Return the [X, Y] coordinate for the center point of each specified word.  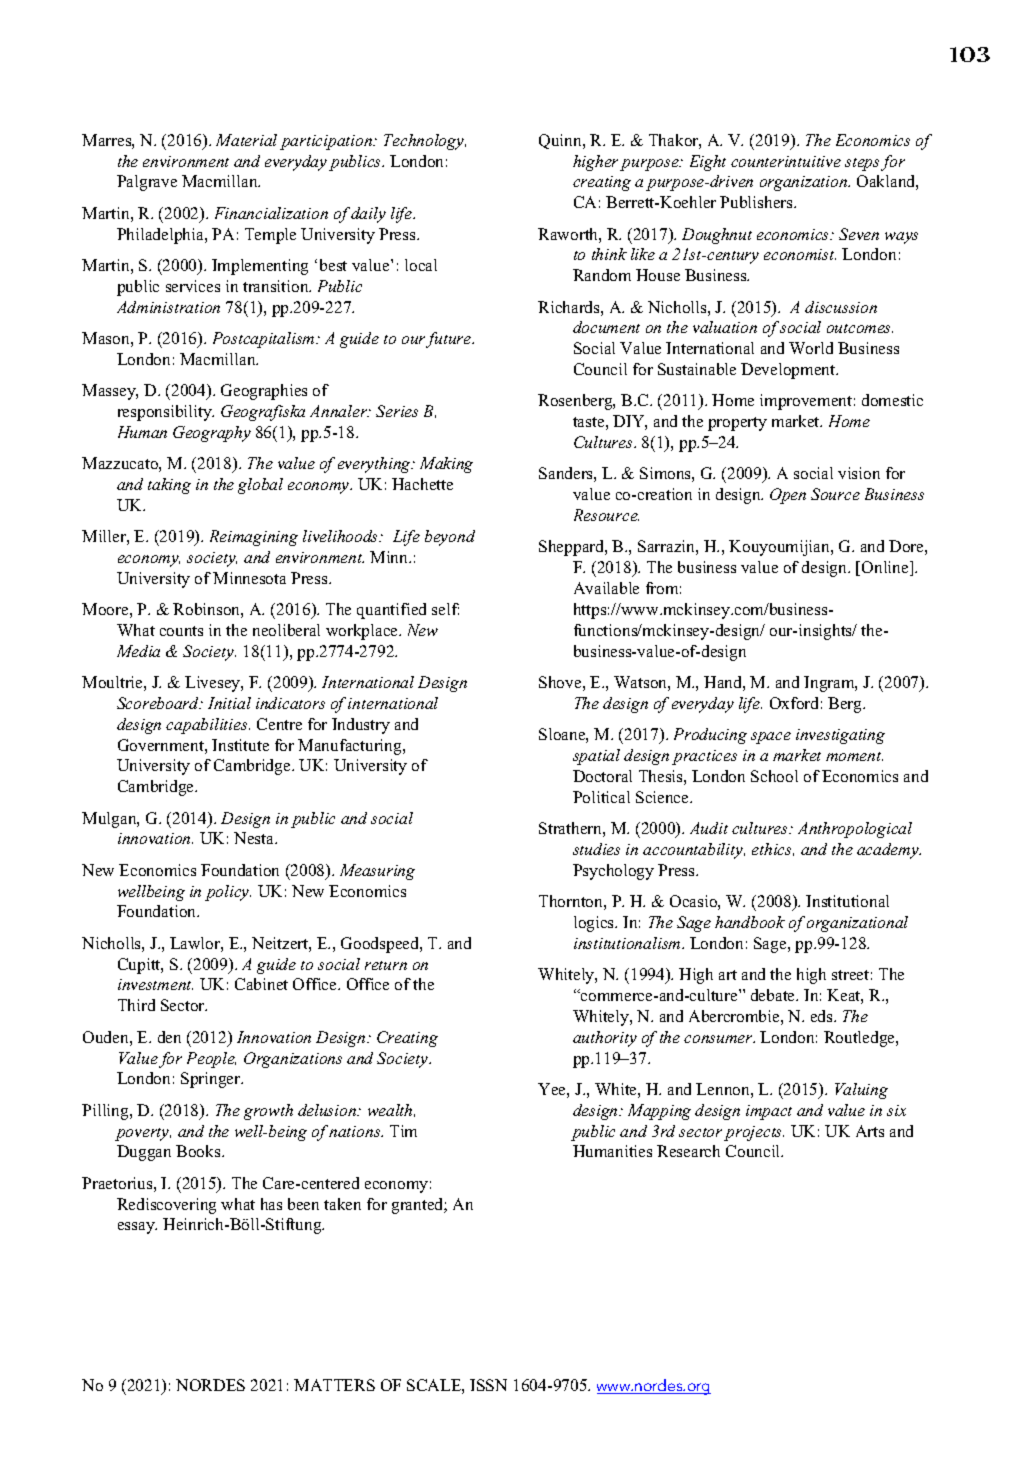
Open [788, 496]
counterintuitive [786, 161]
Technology [425, 142]
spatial [596, 757]
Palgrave [147, 183]
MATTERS [334, 1385]
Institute [240, 745]
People [211, 1060]
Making [446, 465]
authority [605, 1039]
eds [823, 1016]
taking [169, 486]
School [774, 776]
